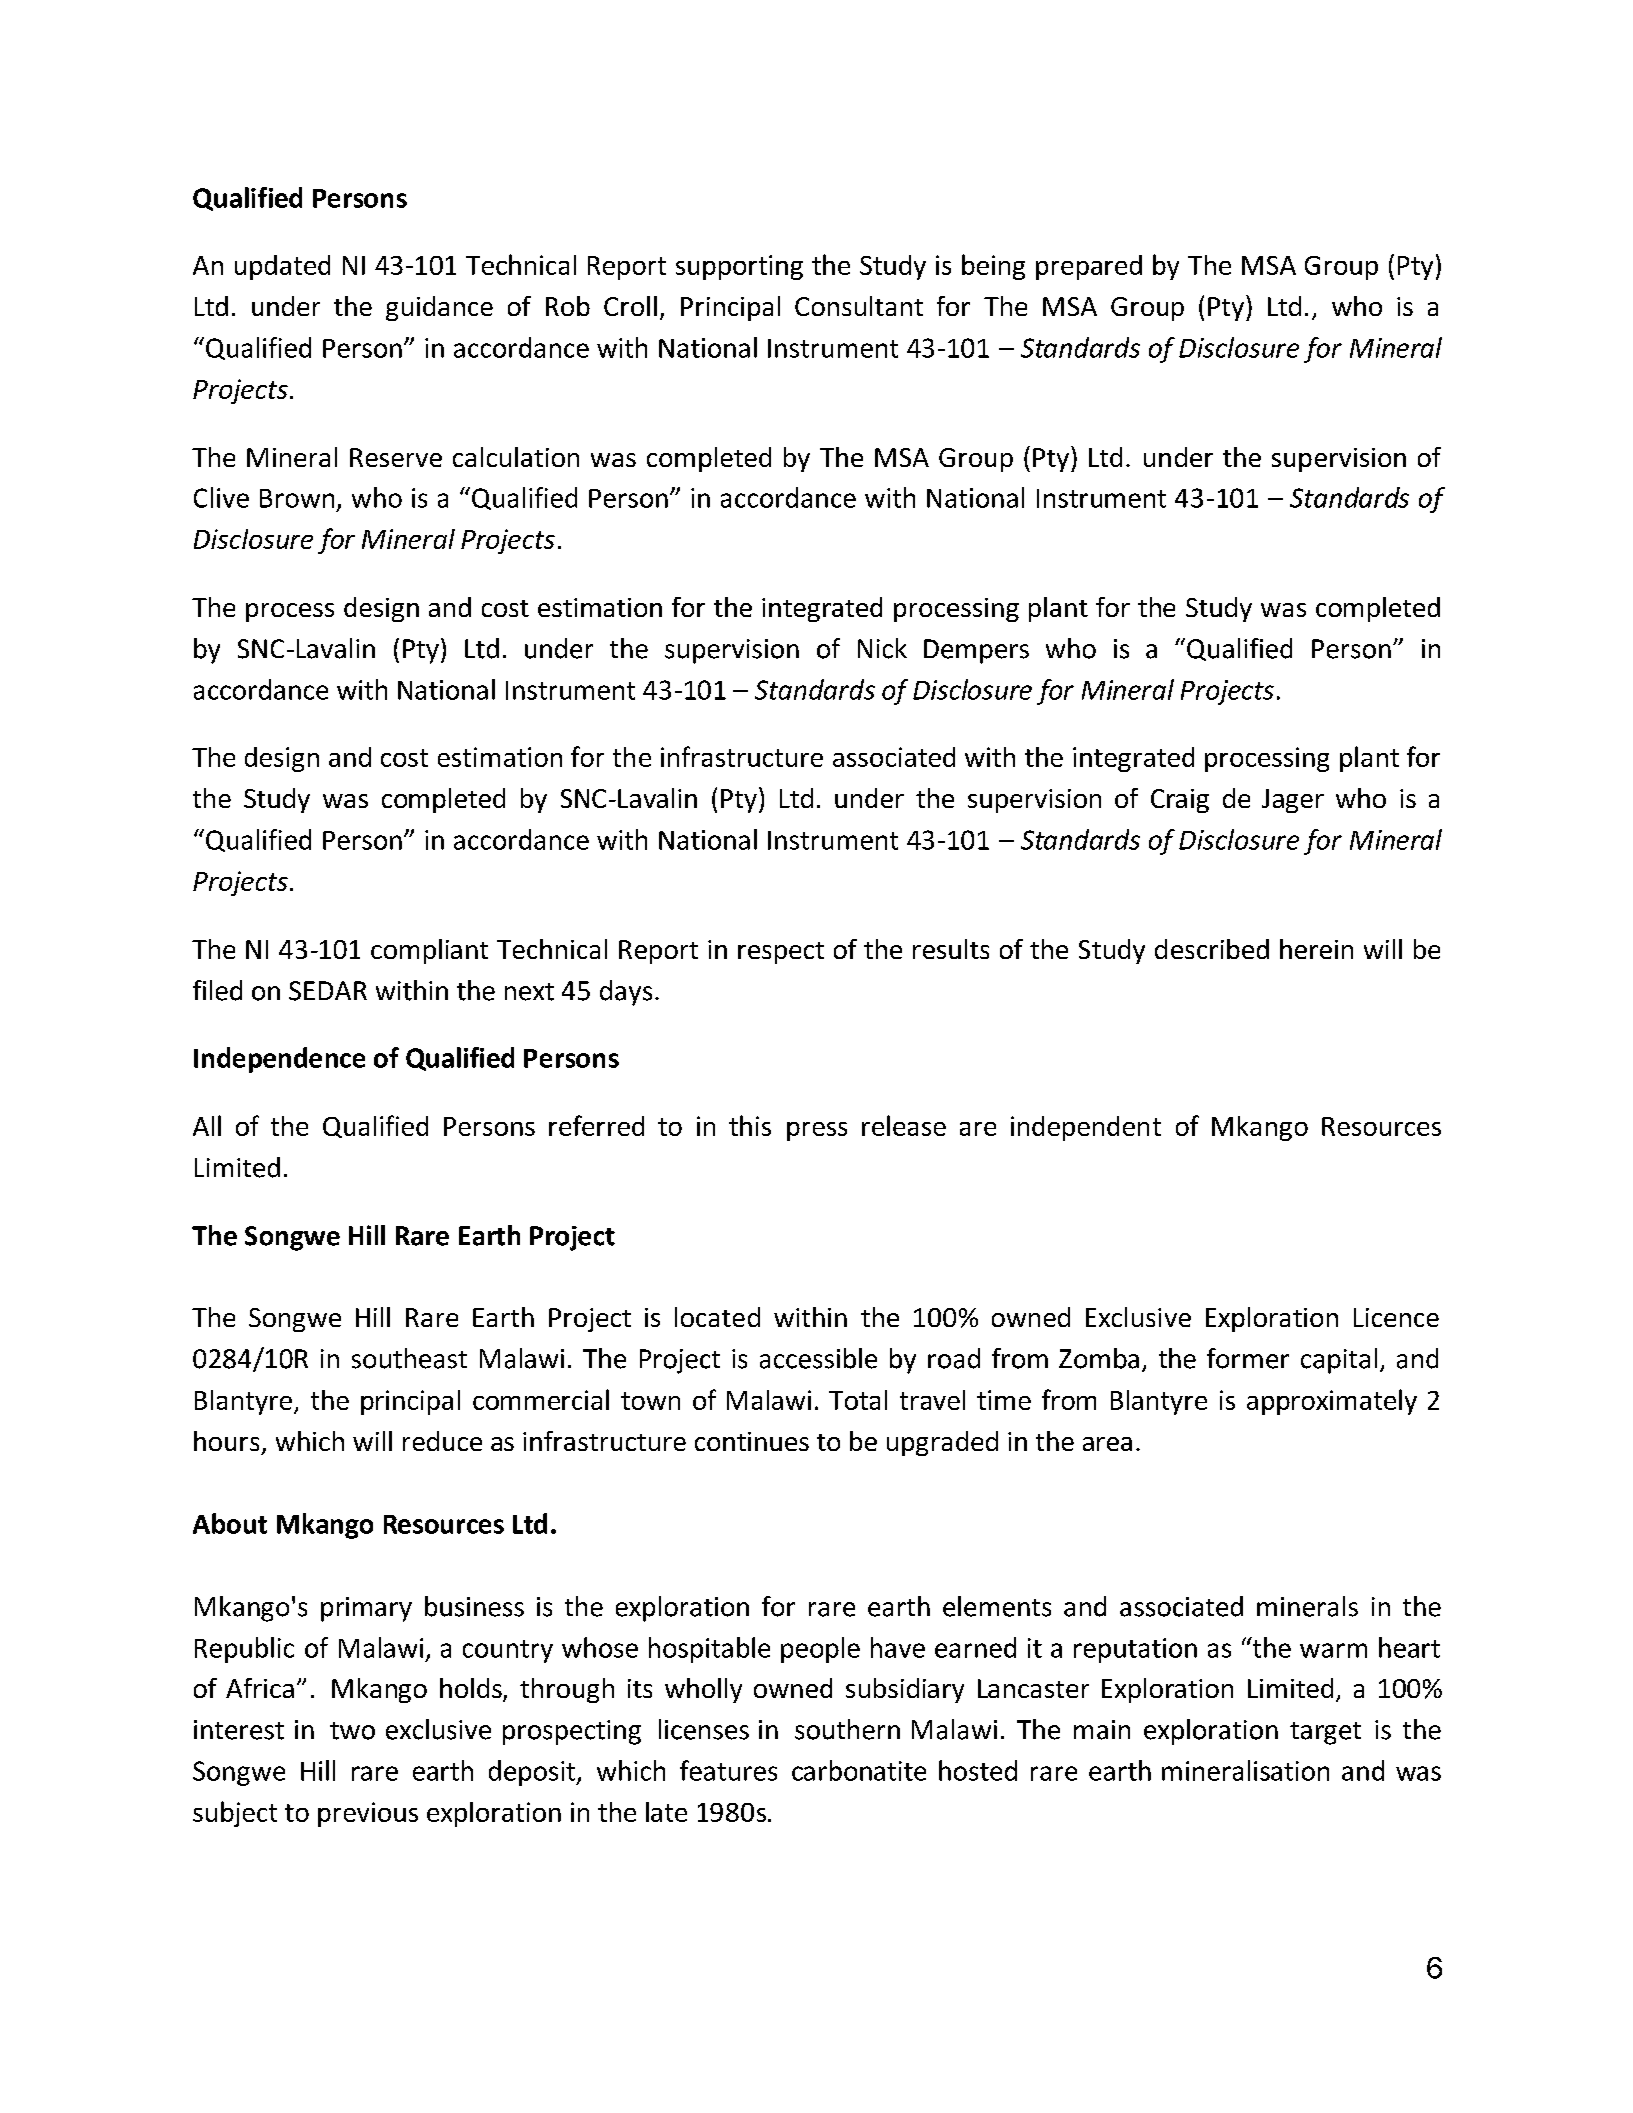  What do you see at coordinates (859, 306) in the screenshot?
I see `Consultant` at bounding box center [859, 306].
